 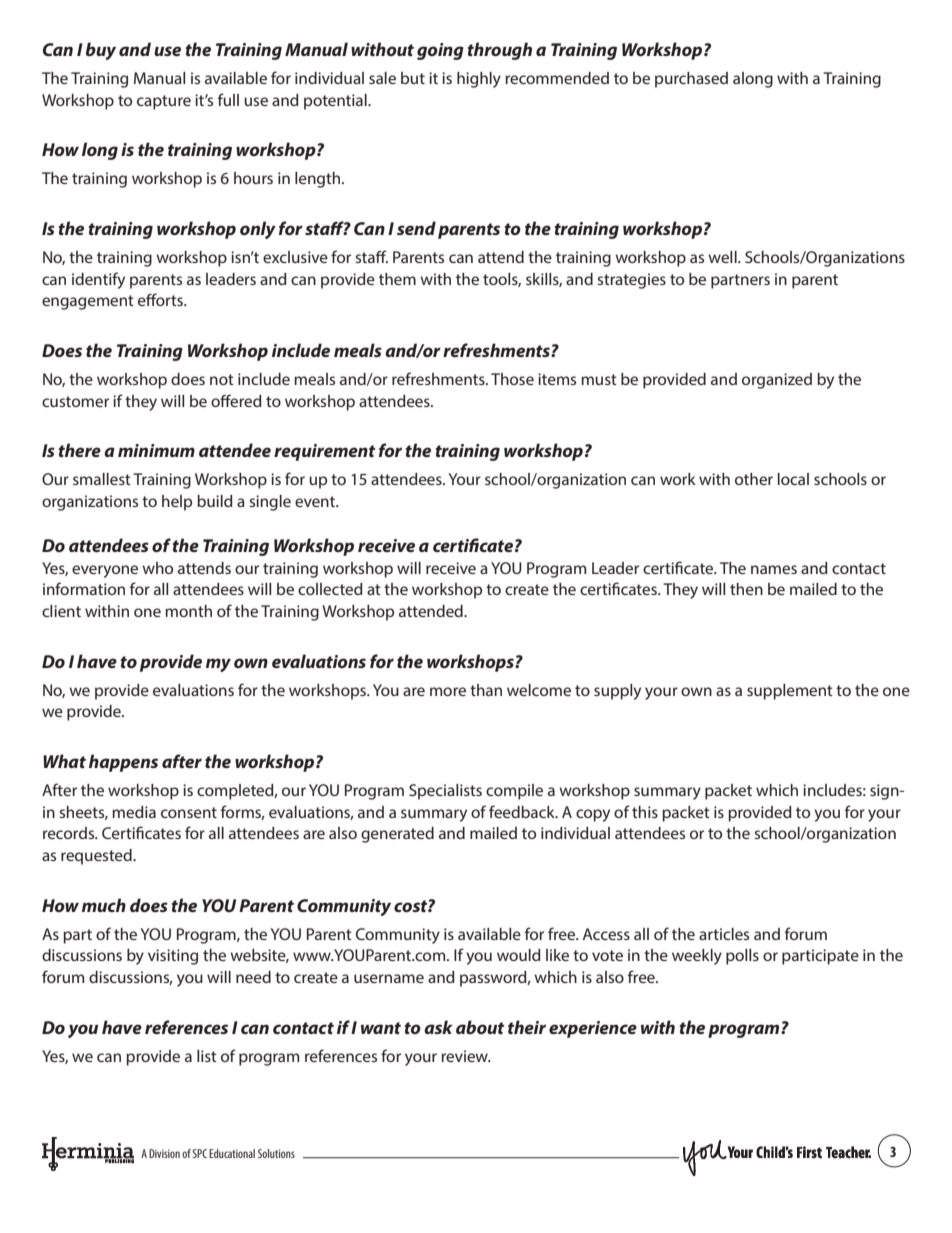 I want to click on Division, so click(x=164, y=1153).
